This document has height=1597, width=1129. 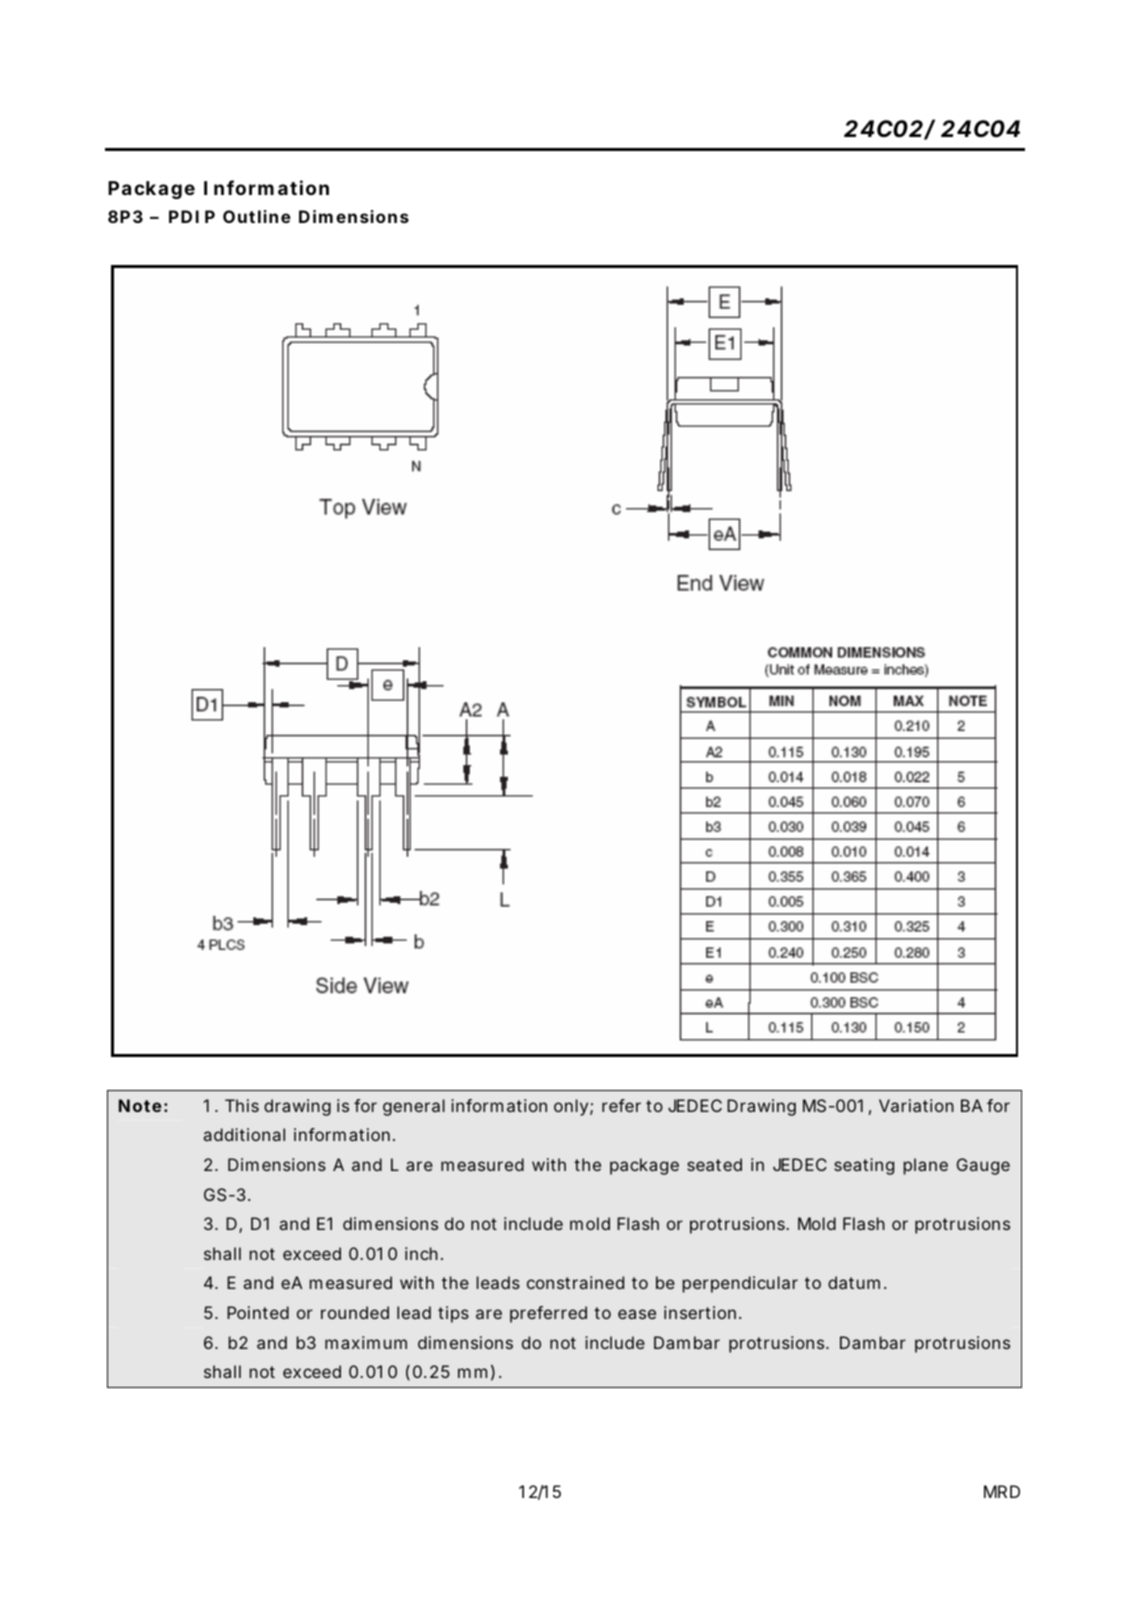 I want to click on This, so click(x=242, y=1105).
